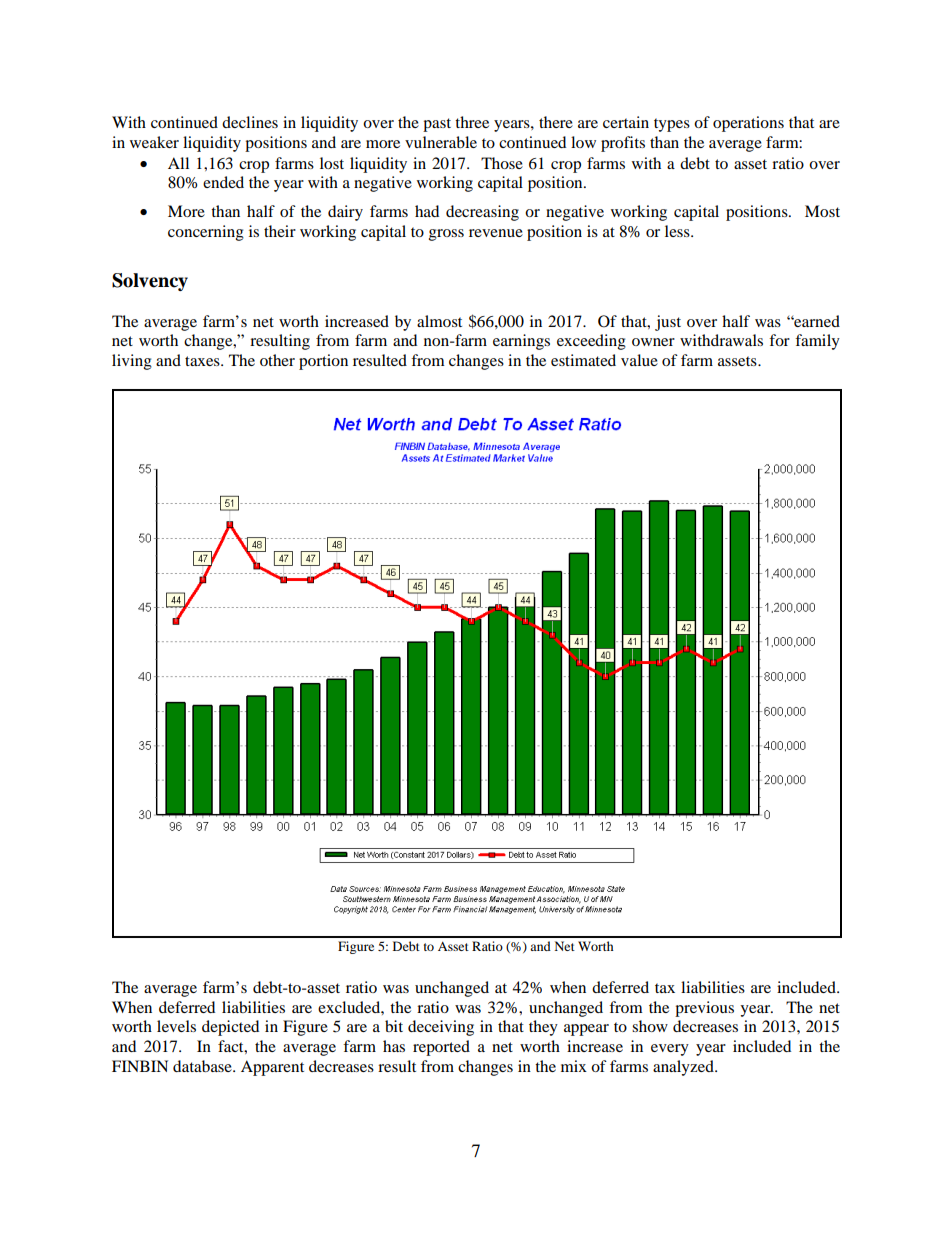 This image has height=1233, width=952. I want to click on previous, so click(704, 1009).
